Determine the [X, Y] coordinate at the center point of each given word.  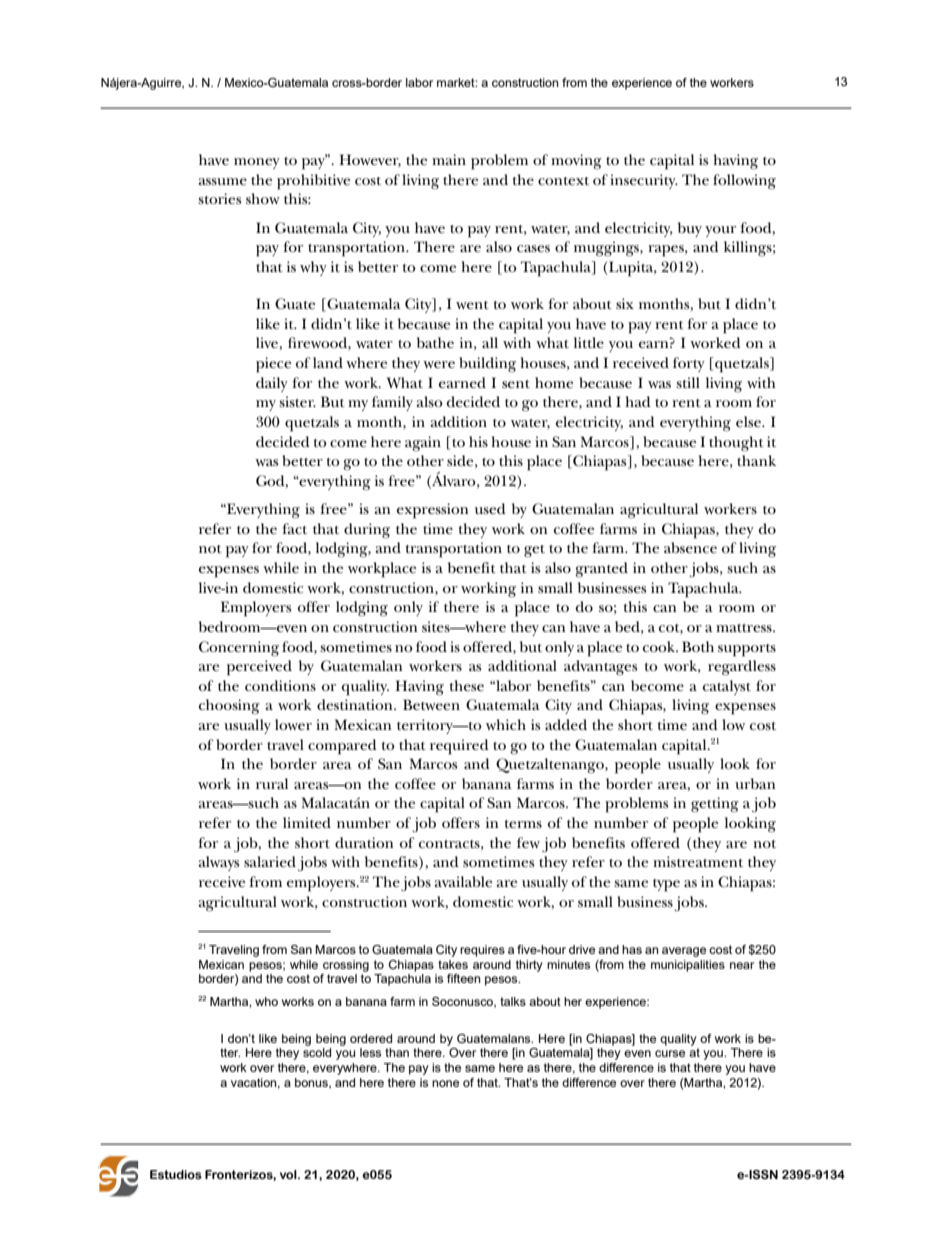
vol [289, 1174]
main [449, 159]
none [445, 1083]
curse [670, 1053]
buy [690, 229]
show [263, 198]
